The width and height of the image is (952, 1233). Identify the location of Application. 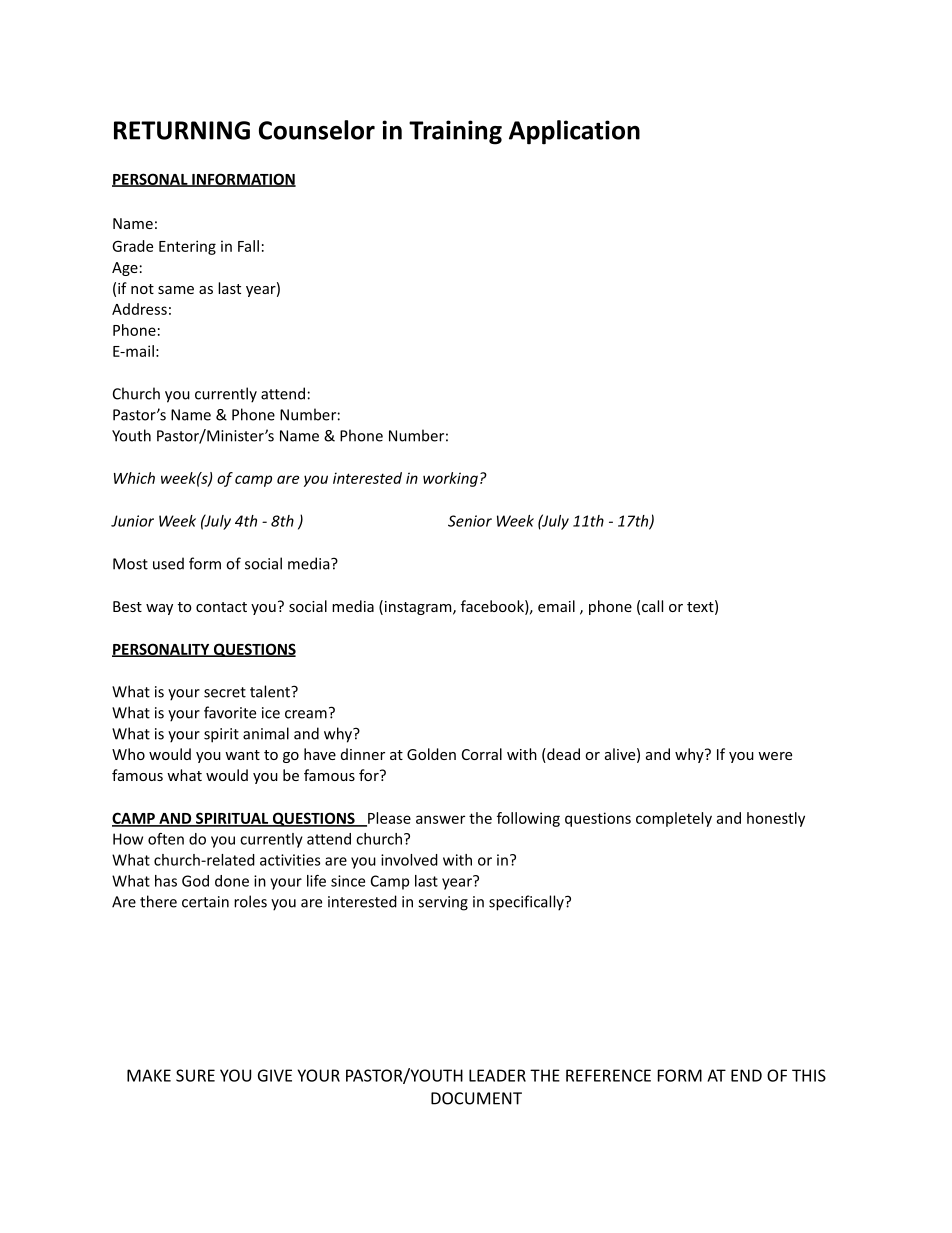
(574, 132).
